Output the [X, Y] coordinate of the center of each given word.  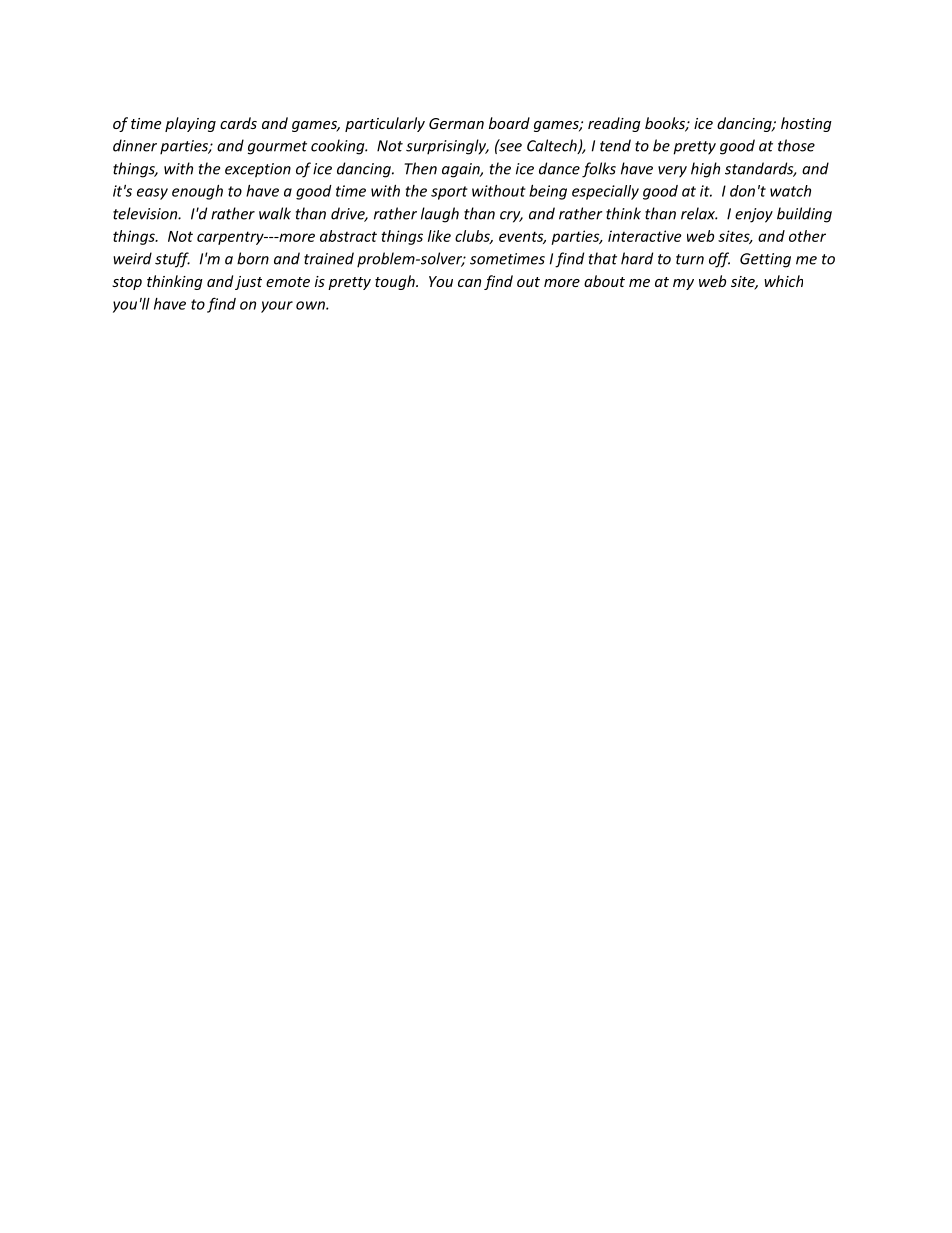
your [277, 307]
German [456, 123]
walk [275, 213]
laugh [440, 215]
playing [190, 124]
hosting [806, 124]
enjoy [754, 215]
